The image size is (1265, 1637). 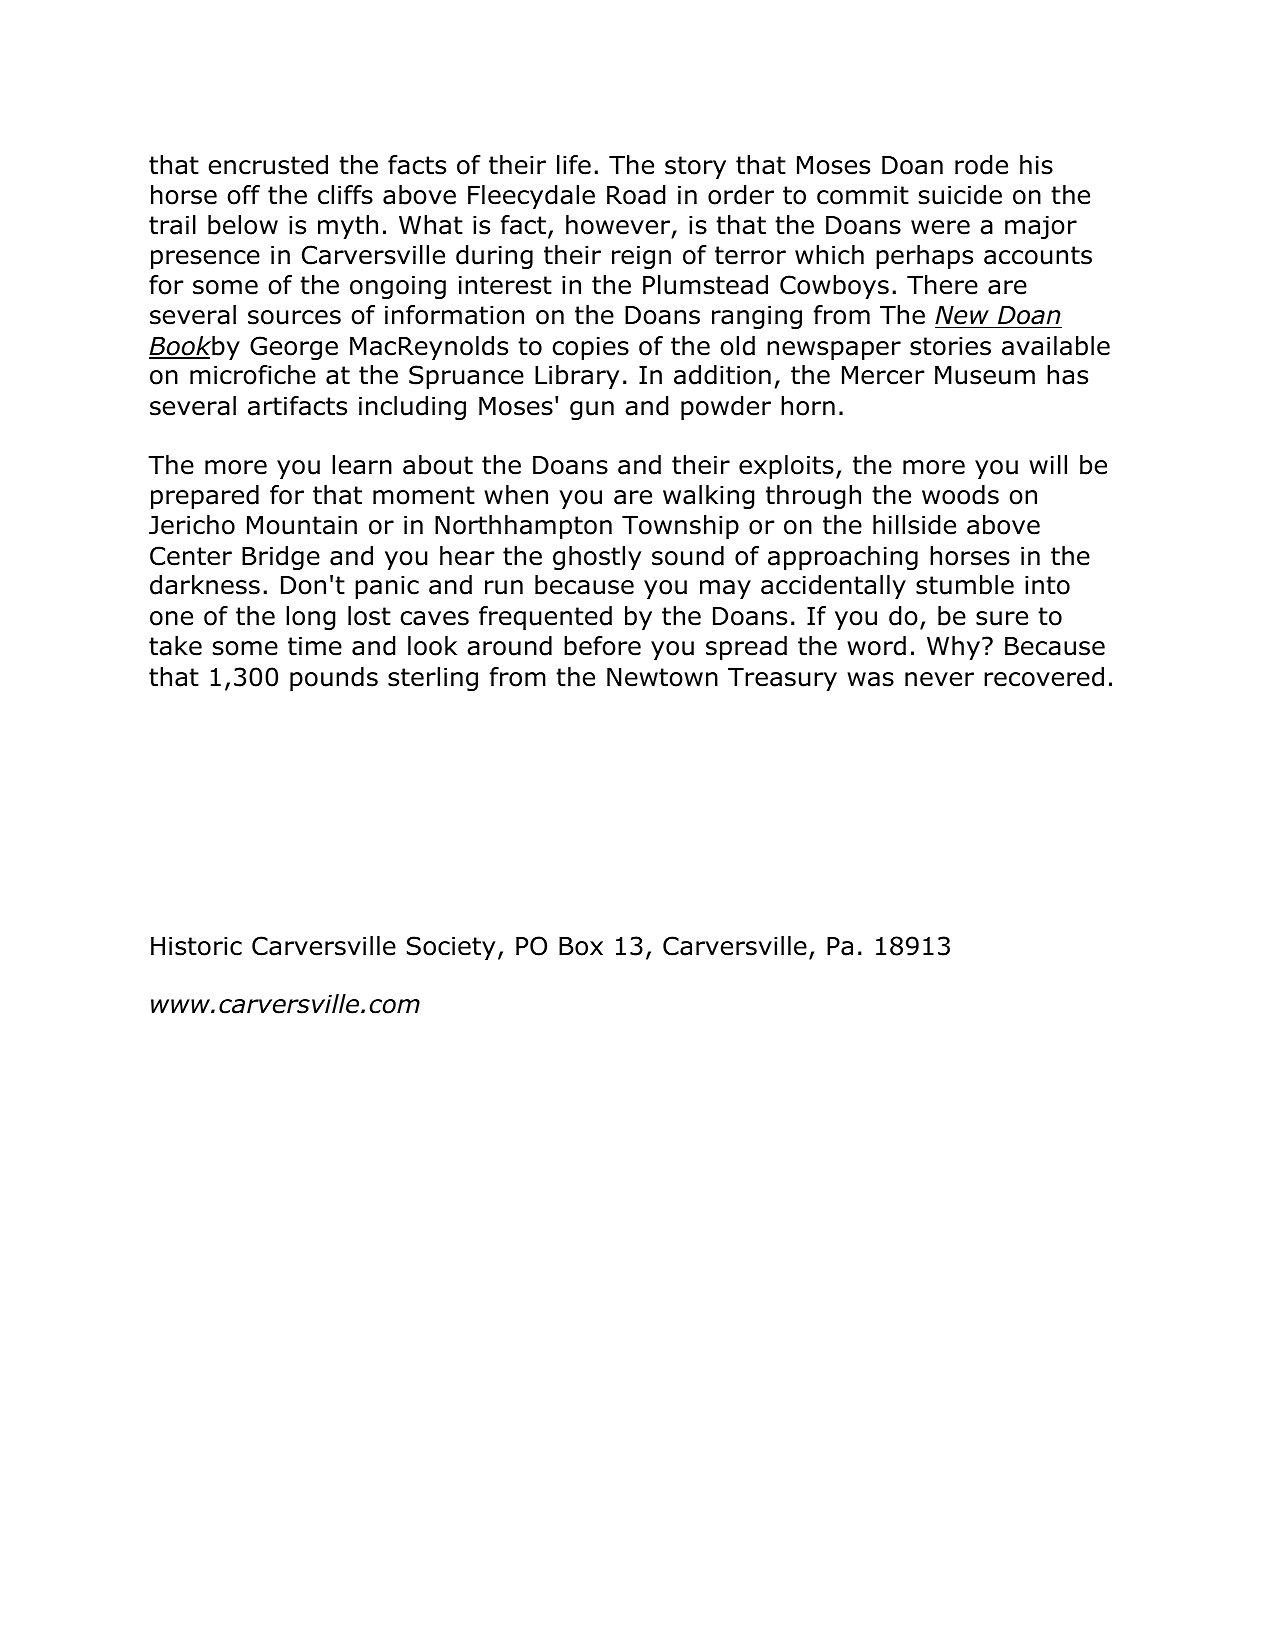 I want to click on suicide, so click(x=960, y=195).
